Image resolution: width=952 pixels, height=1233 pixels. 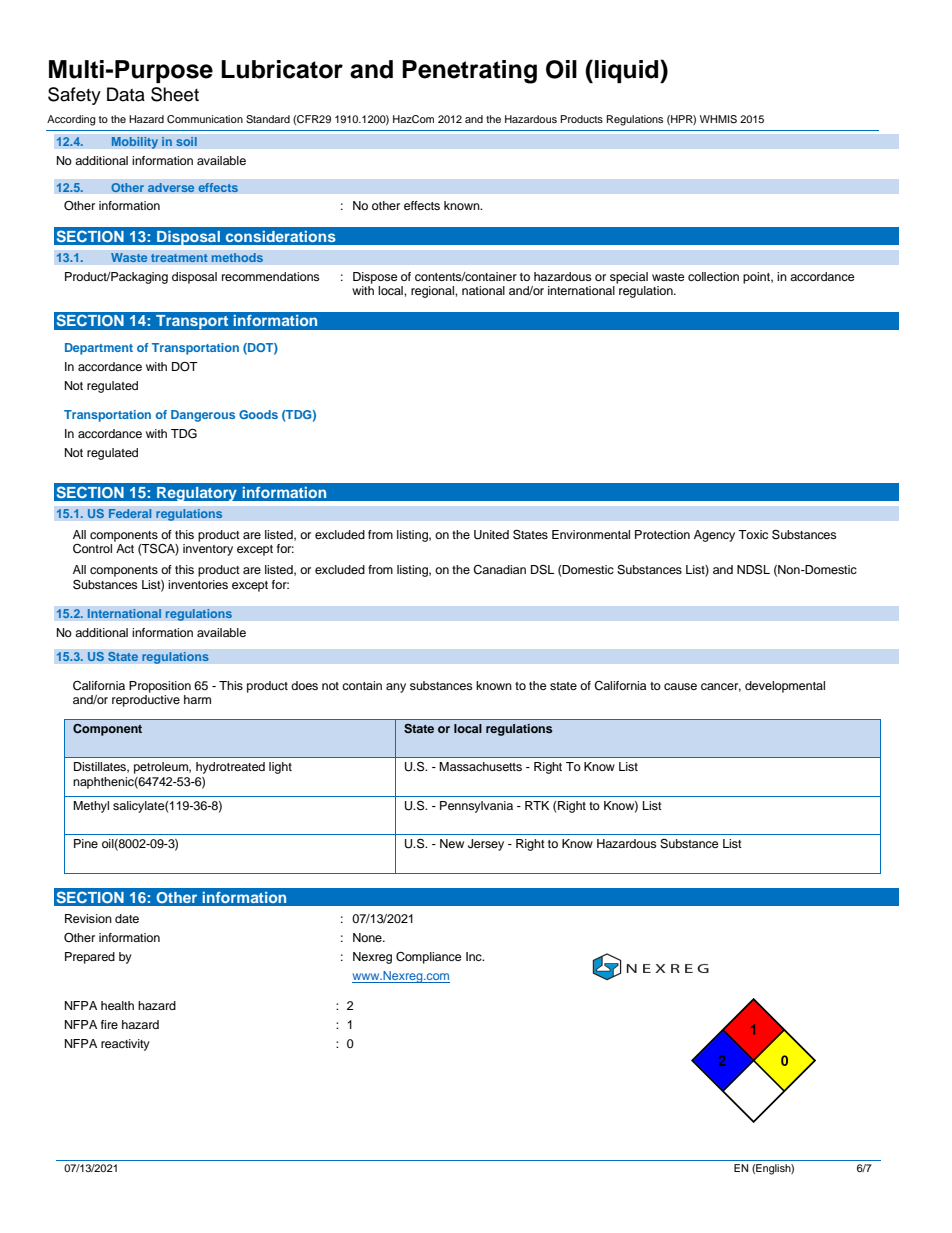 I want to click on Goods, so click(x=258, y=414).
